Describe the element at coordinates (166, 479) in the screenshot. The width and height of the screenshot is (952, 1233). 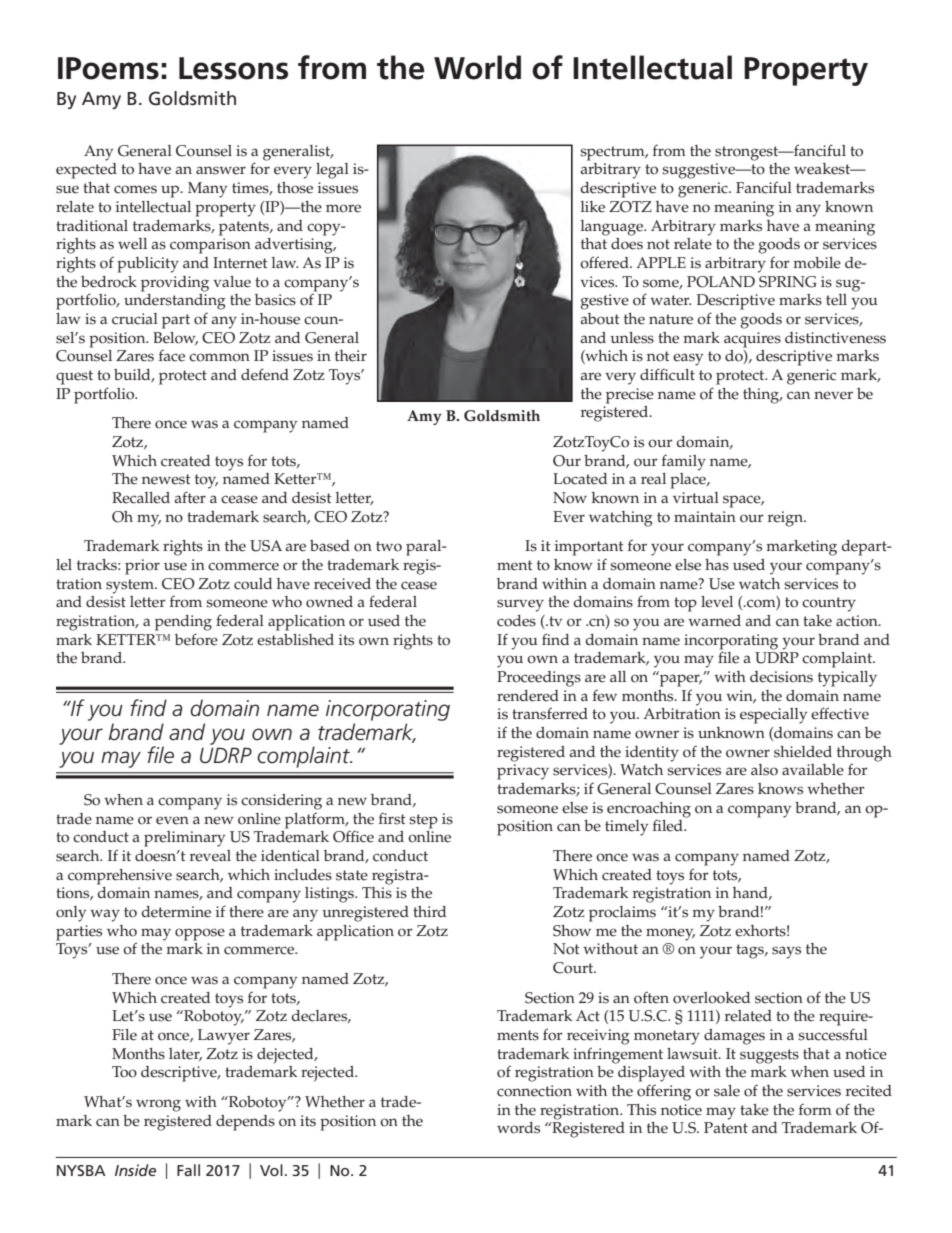
I see `newest` at that location.
